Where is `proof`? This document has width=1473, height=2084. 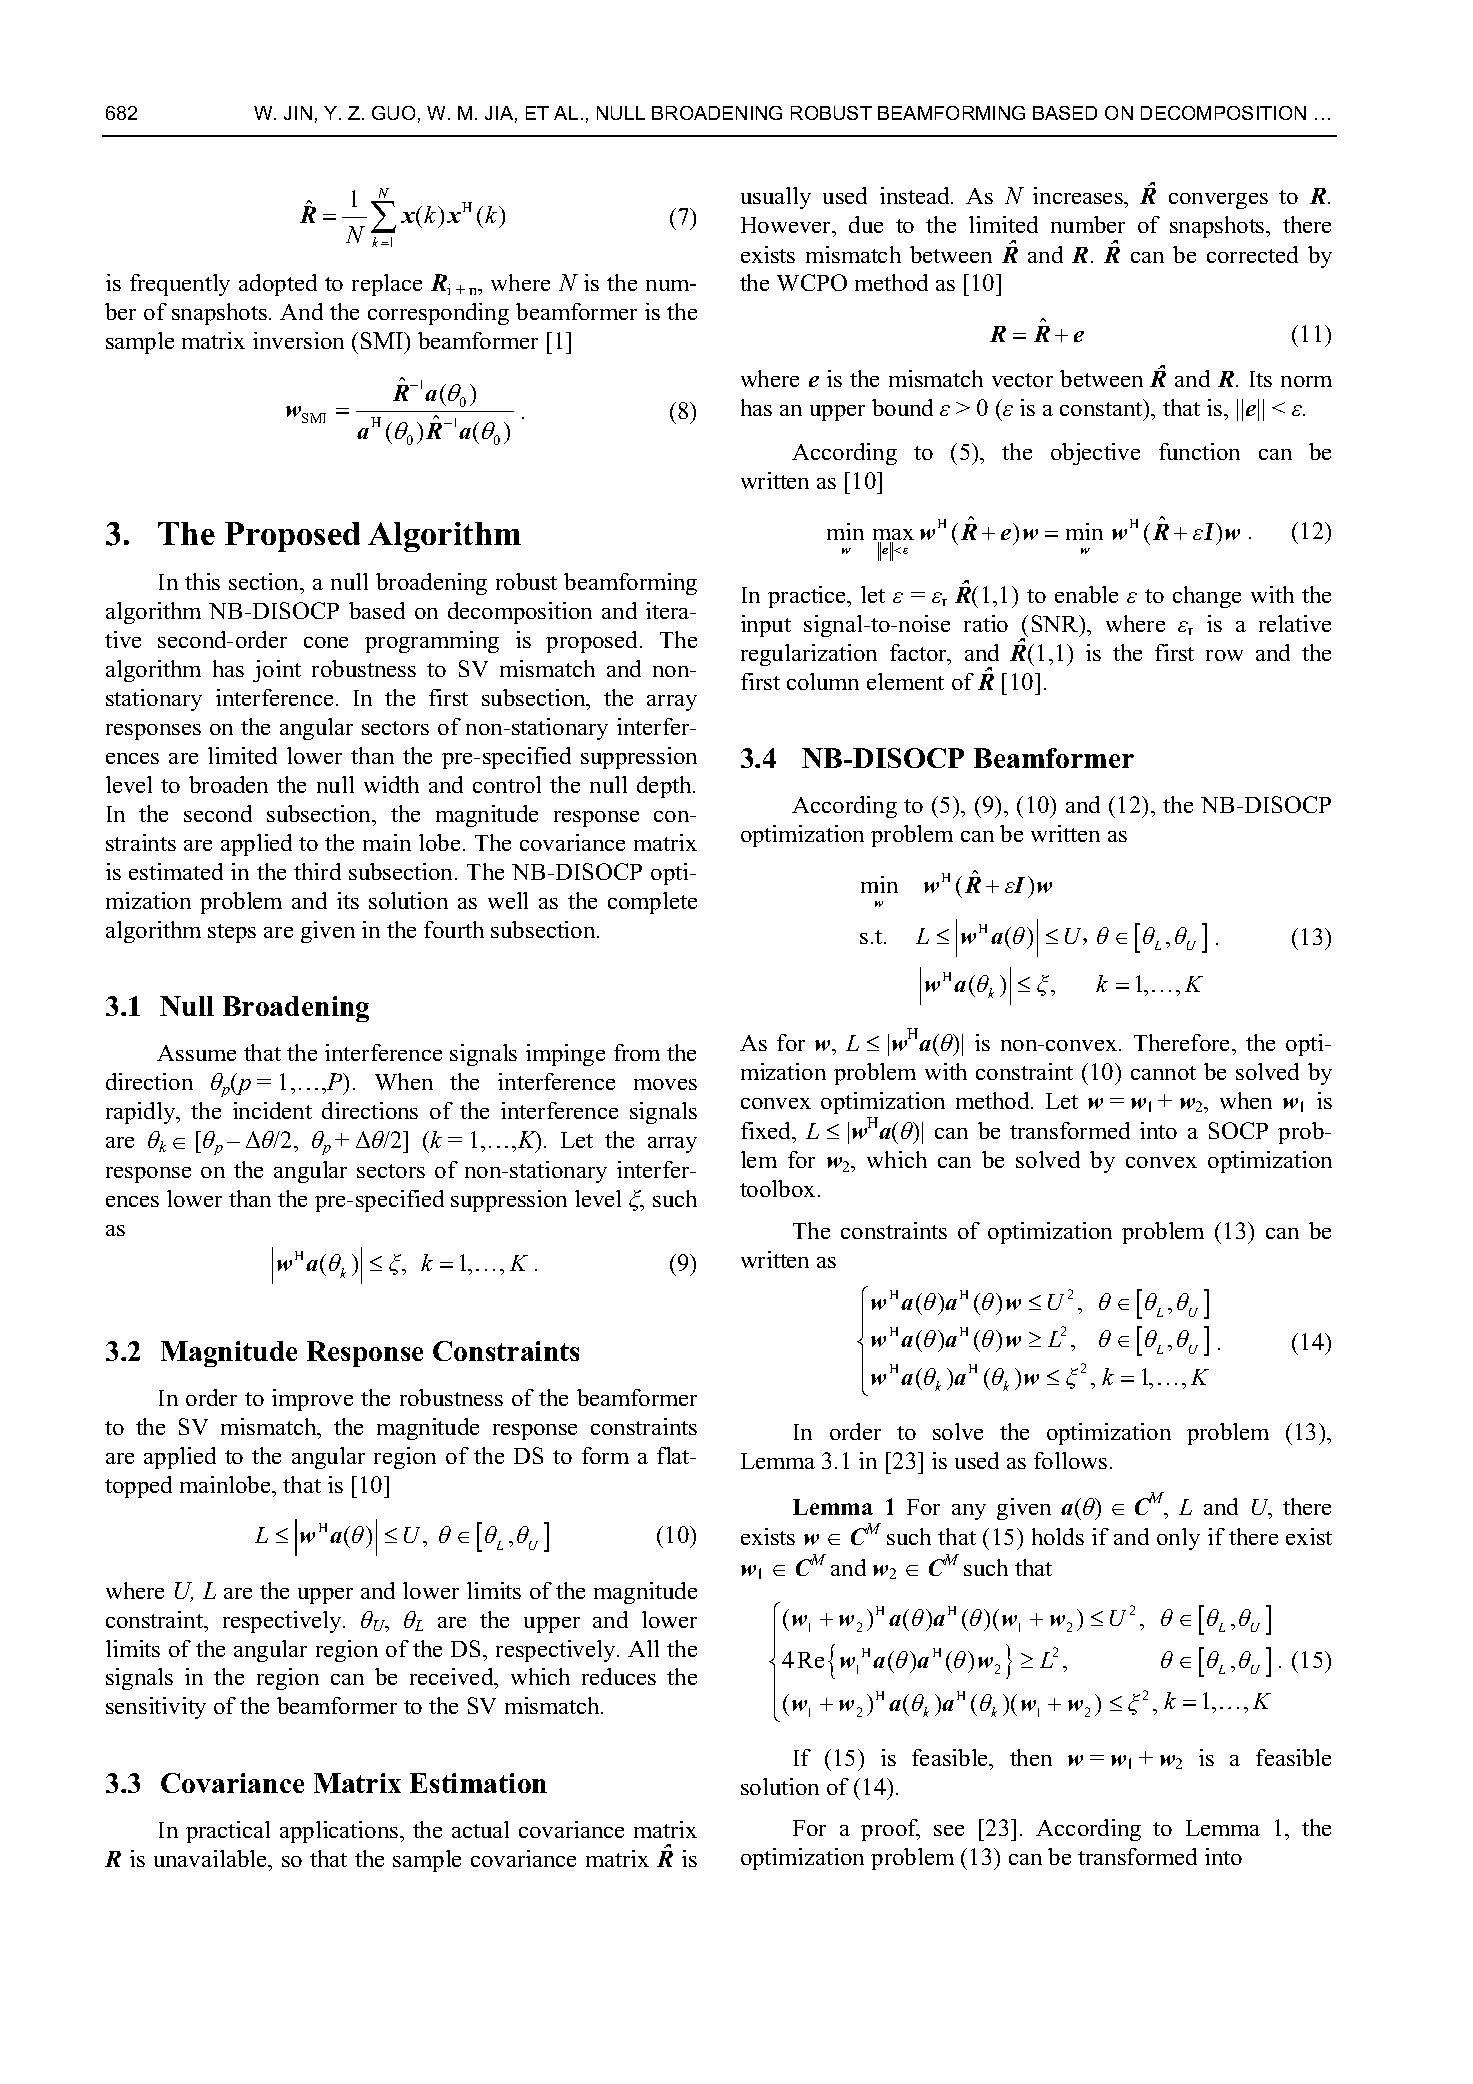 proof is located at coordinates (890, 1830).
